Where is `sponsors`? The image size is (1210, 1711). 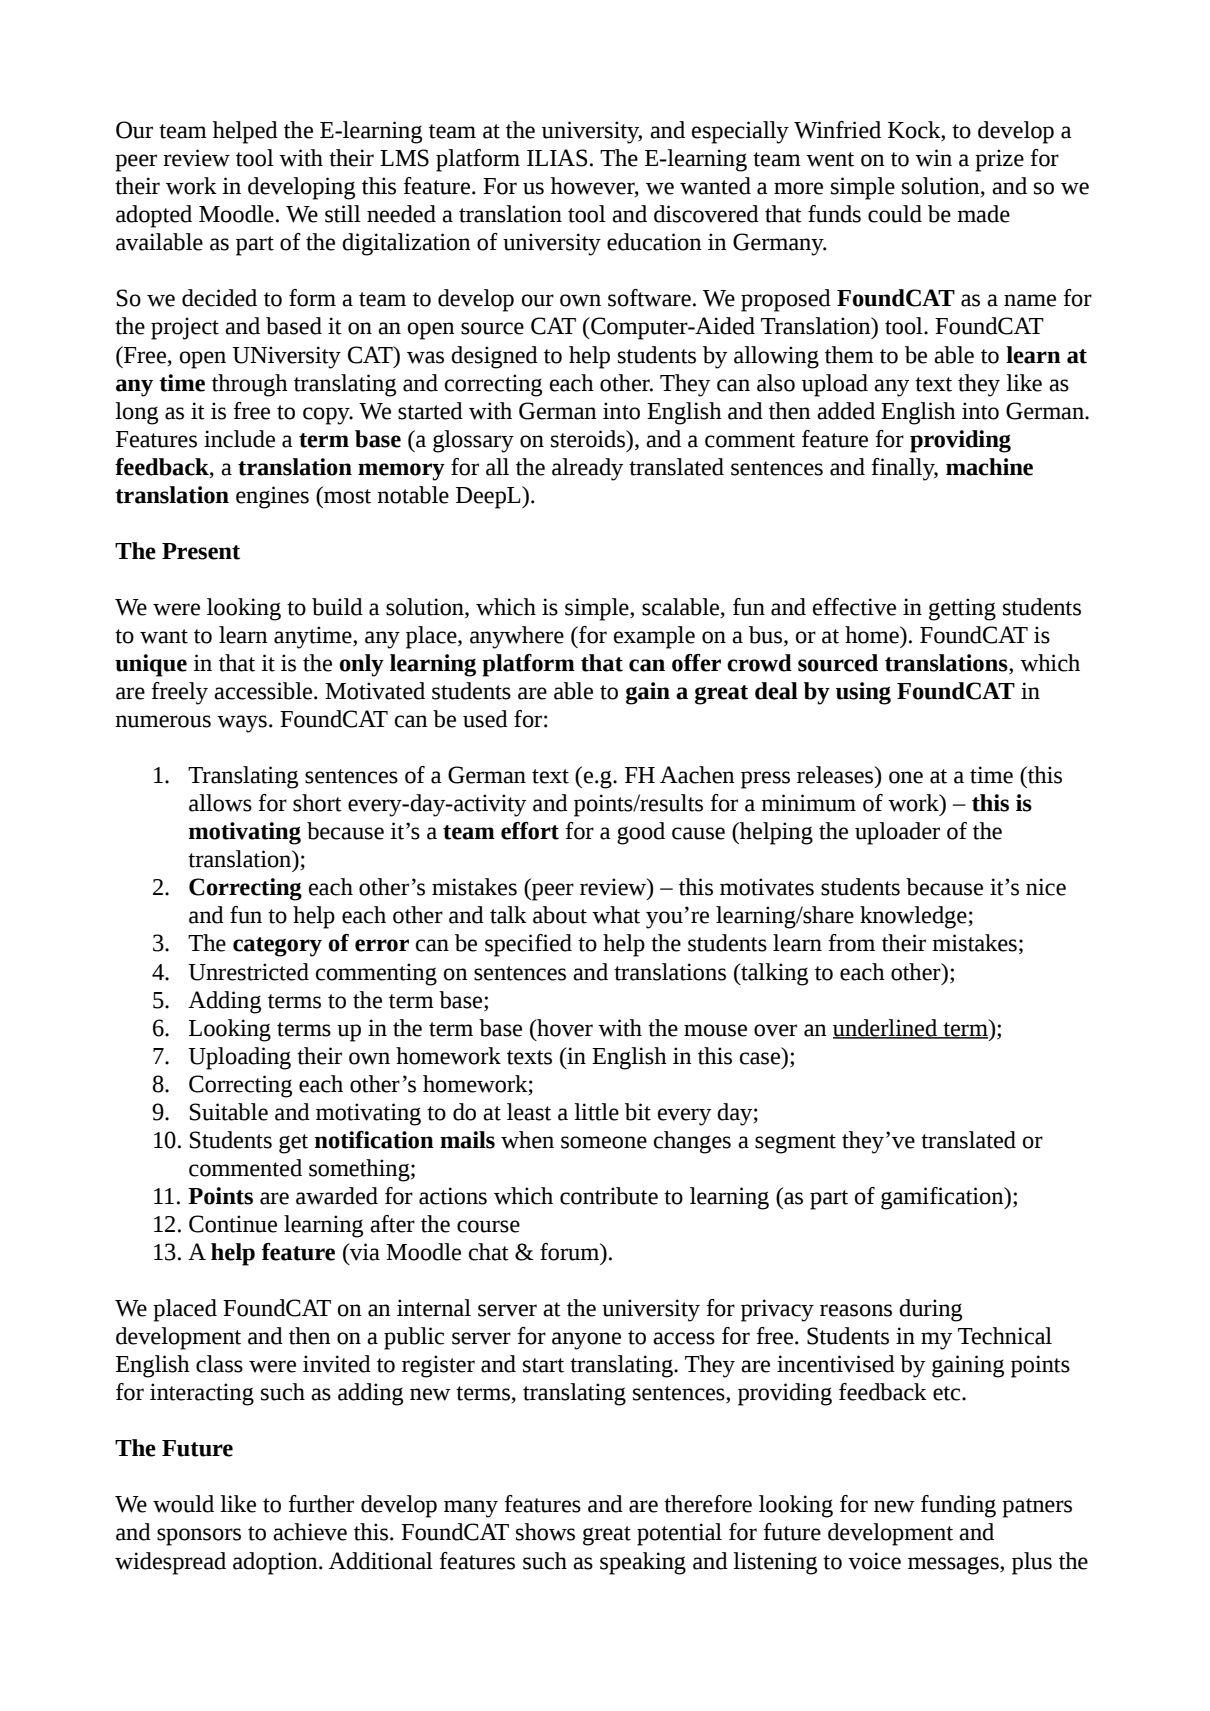
sponsors is located at coordinates (199, 1537).
